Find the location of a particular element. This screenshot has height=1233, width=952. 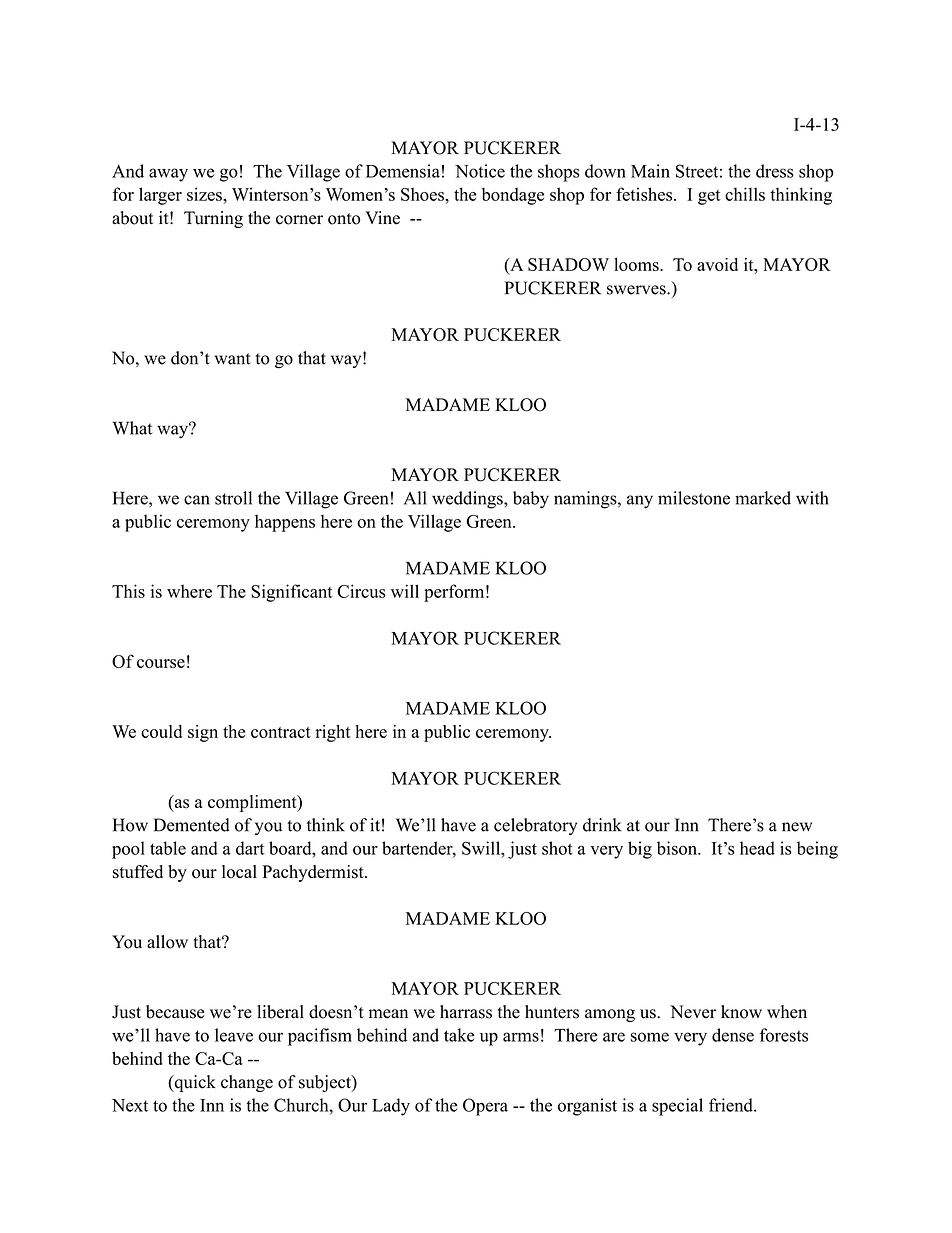

new is located at coordinates (797, 827).
